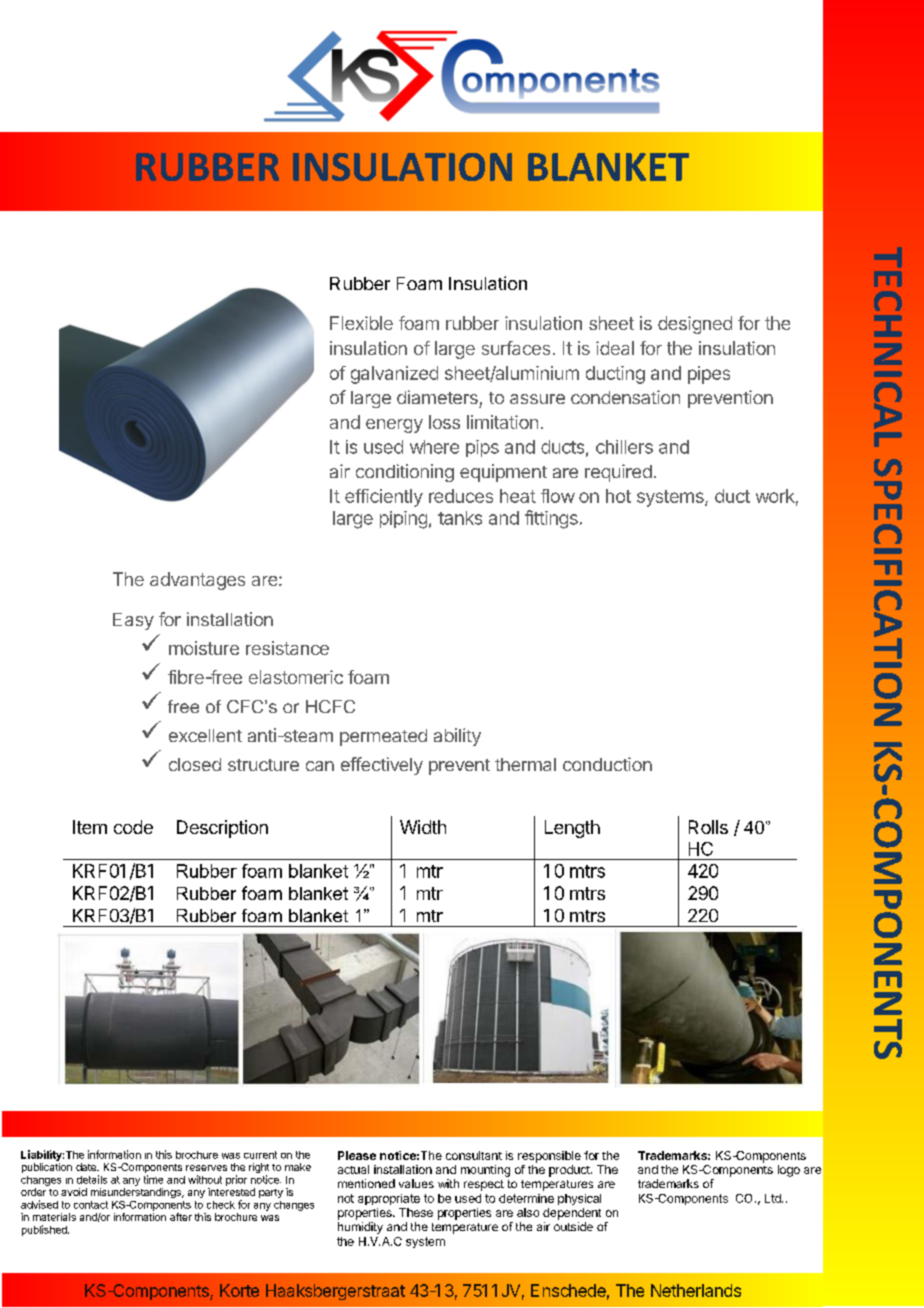  Describe the element at coordinates (181, 1217) in the image. I see `after` at that location.
